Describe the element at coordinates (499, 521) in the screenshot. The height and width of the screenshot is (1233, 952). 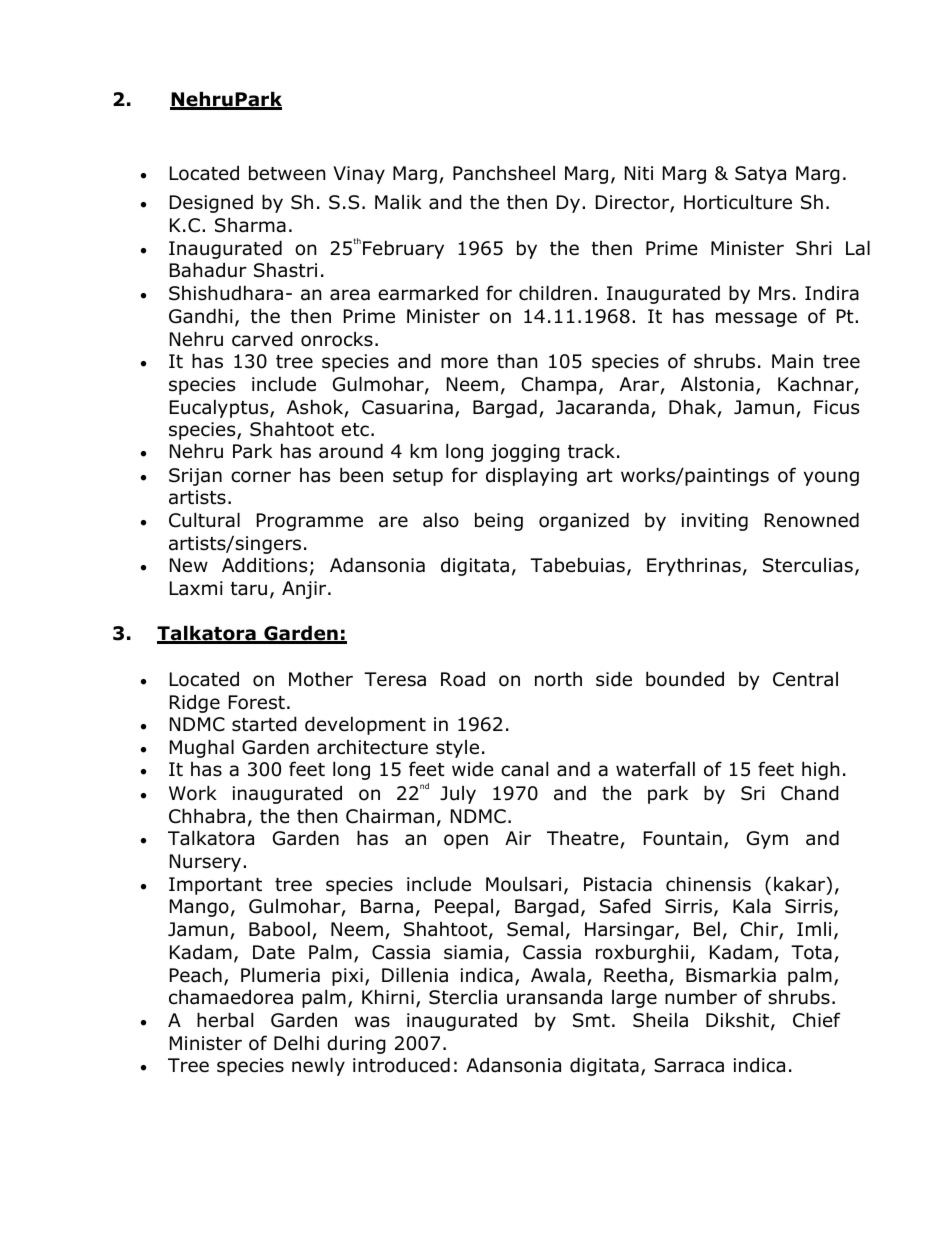
I see `being` at that location.
